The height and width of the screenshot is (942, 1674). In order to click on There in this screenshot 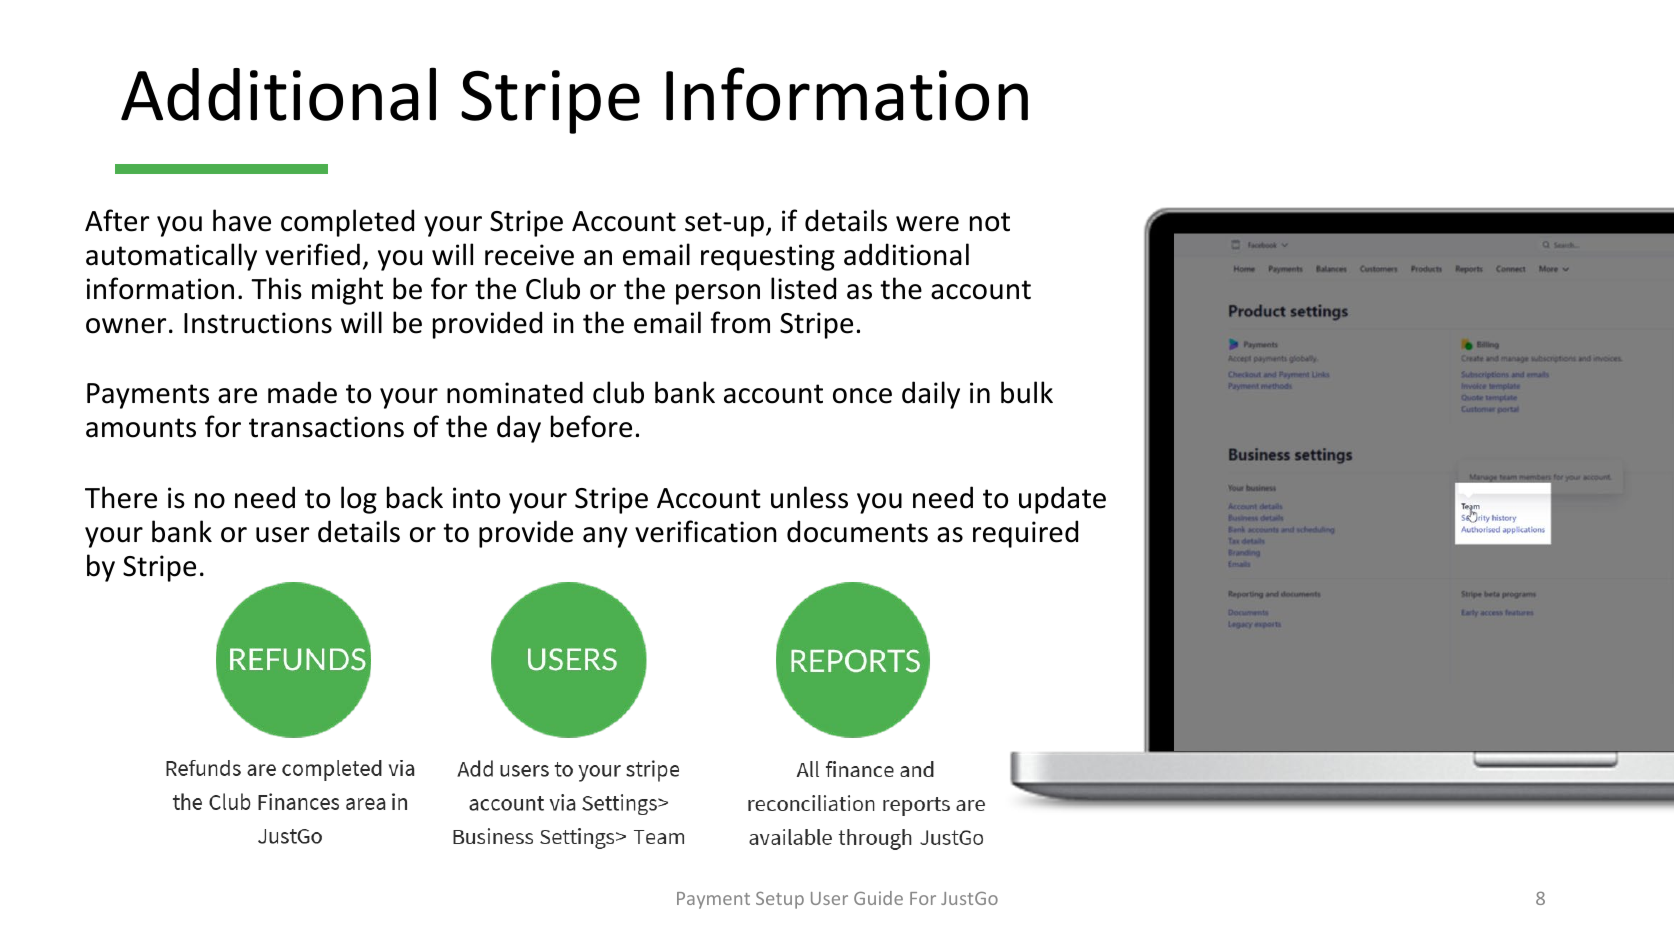, I will do `click(121, 497)`.
